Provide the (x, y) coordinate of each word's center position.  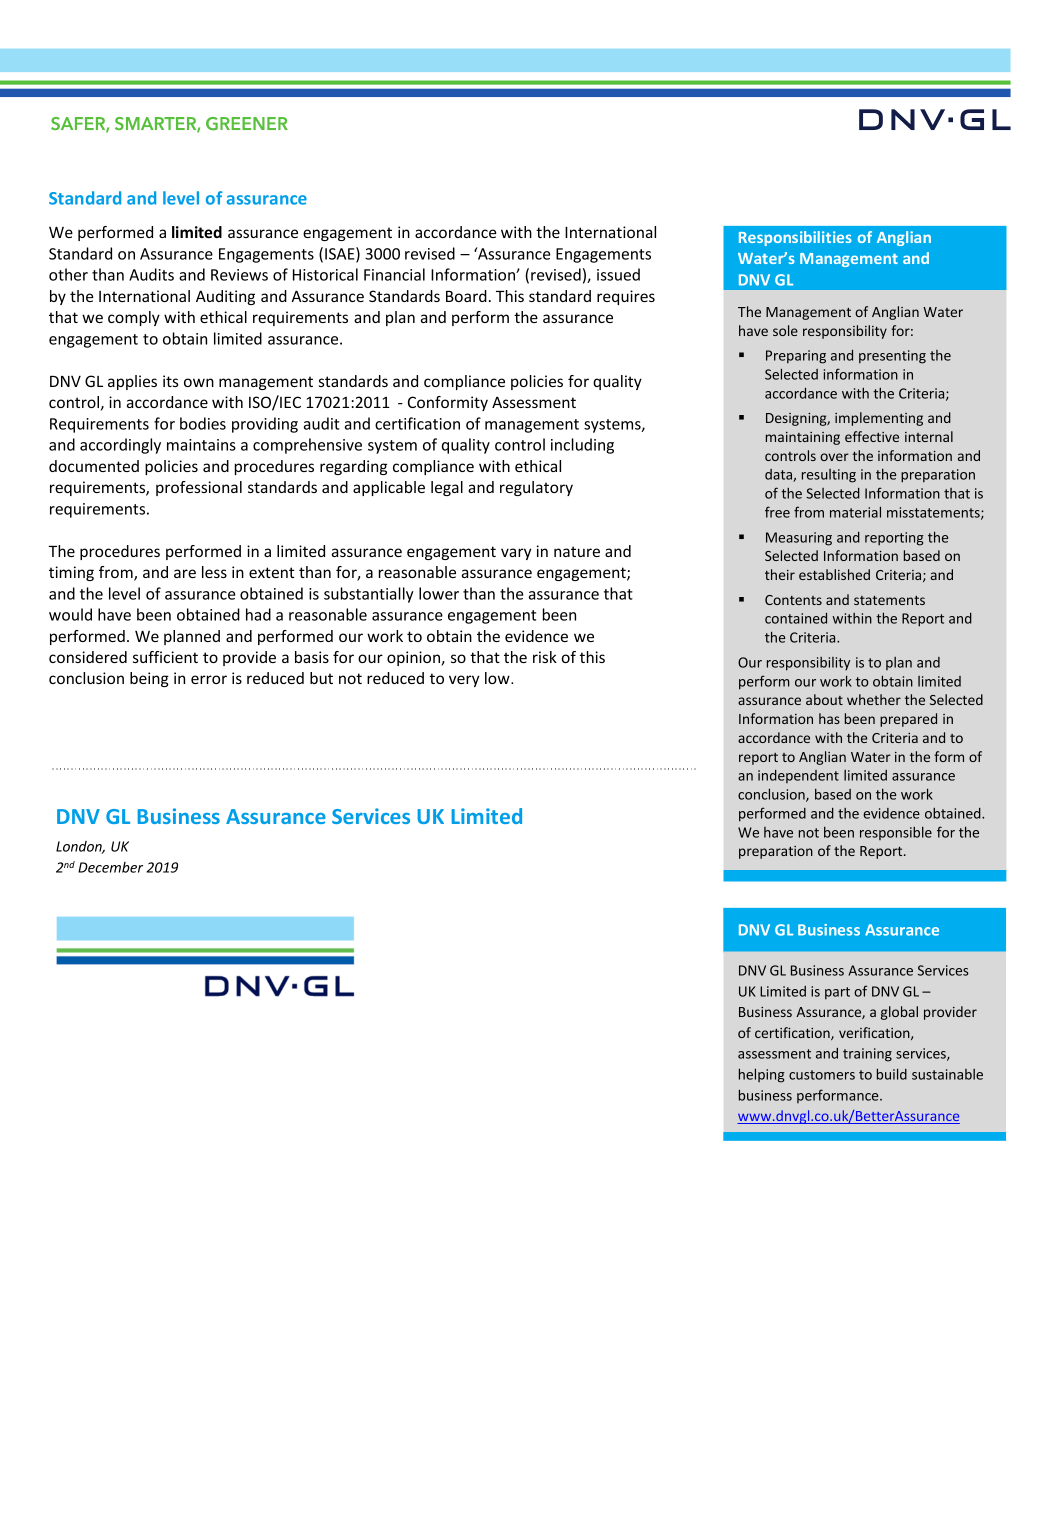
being (149, 679)
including (582, 446)
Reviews (239, 275)
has (829, 718)
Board (466, 296)
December (110, 867)
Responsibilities (795, 238)
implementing (879, 419)
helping (762, 1075)
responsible (896, 833)
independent (798, 776)
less (214, 572)
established (834, 574)
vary (516, 554)
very (464, 681)
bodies (203, 423)
